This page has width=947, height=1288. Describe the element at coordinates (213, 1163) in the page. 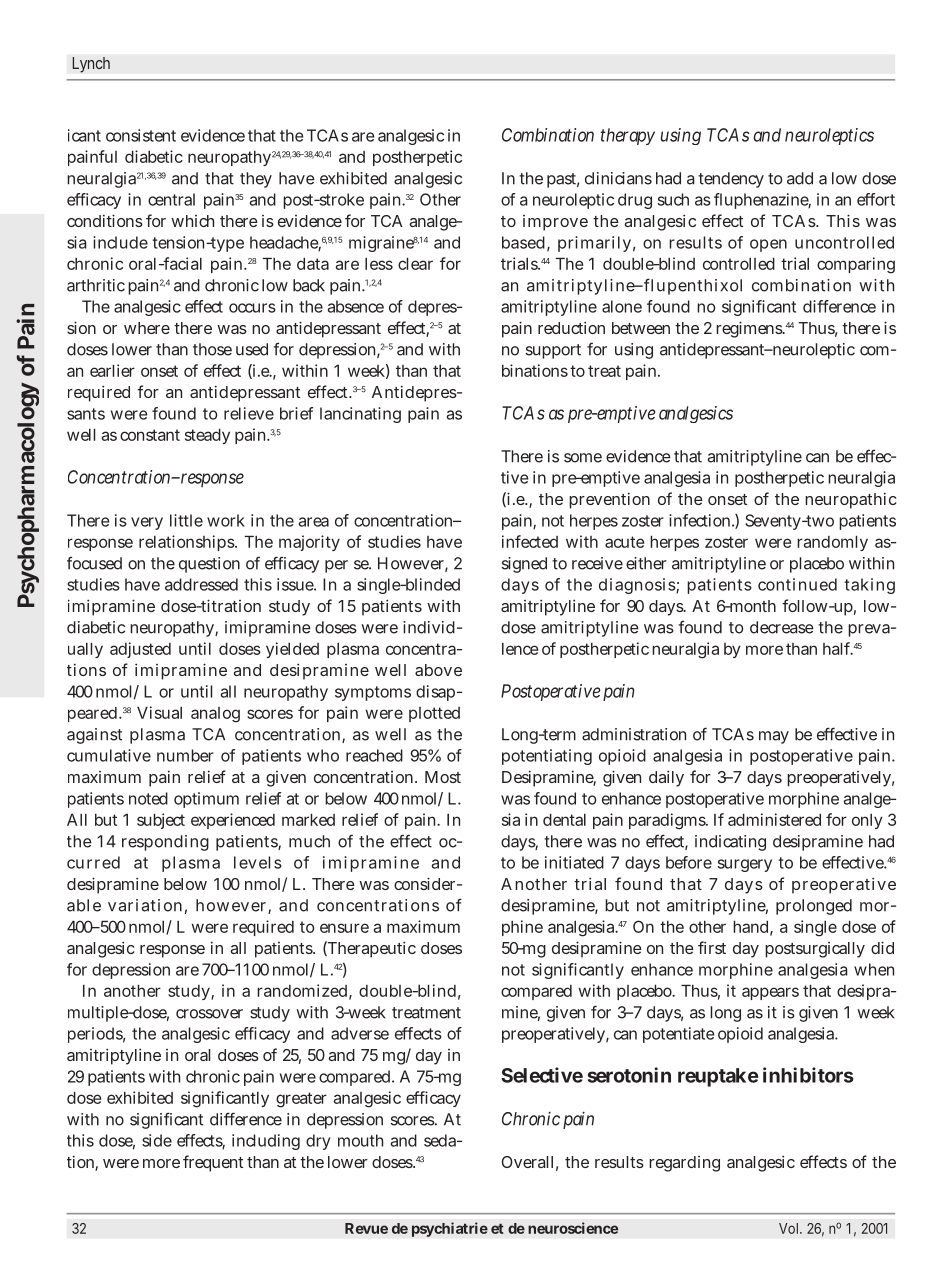

I see `frequent` at that location.
